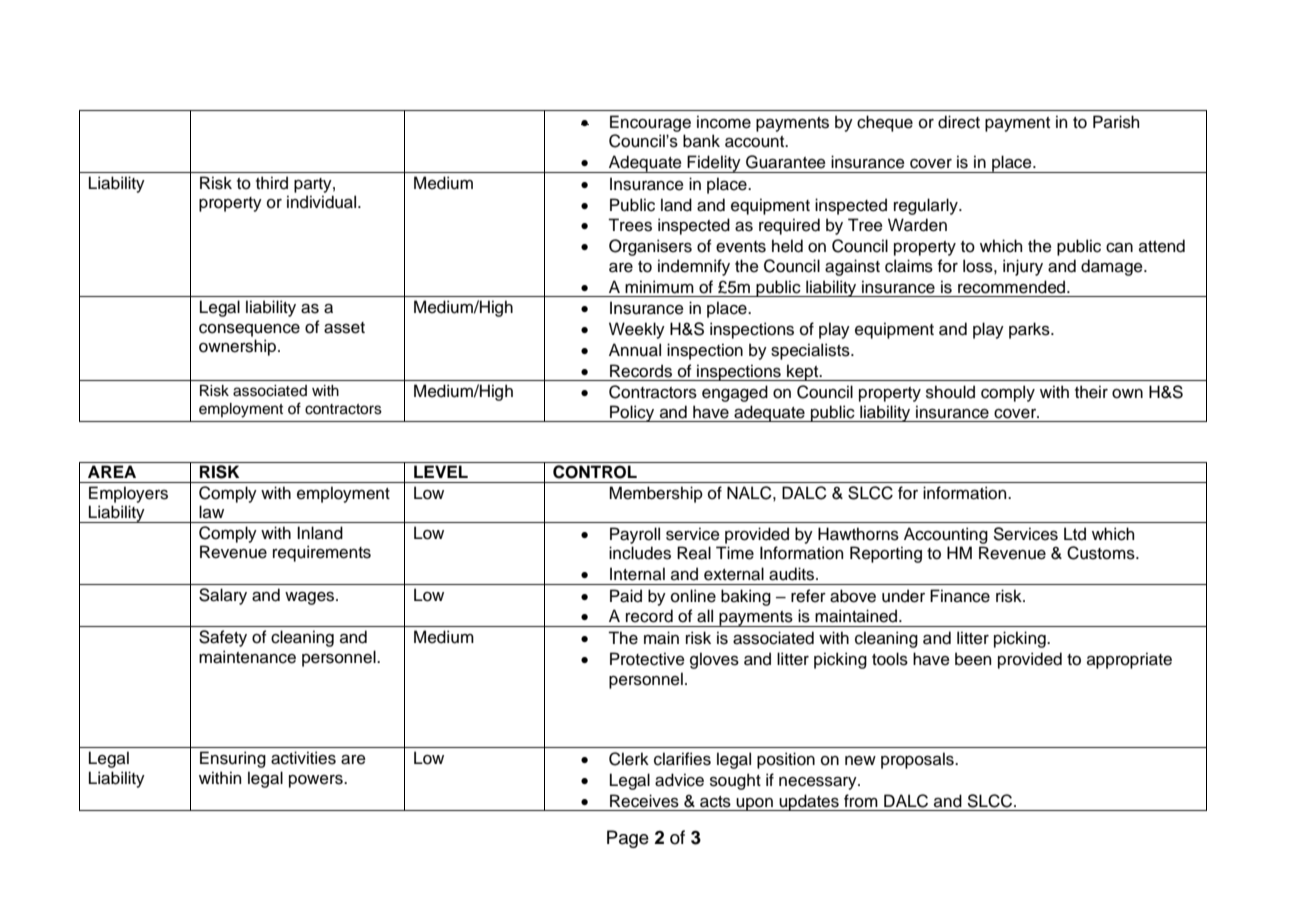 This document has width=1307, height=924. I want to click on law, so click(211, 512).
